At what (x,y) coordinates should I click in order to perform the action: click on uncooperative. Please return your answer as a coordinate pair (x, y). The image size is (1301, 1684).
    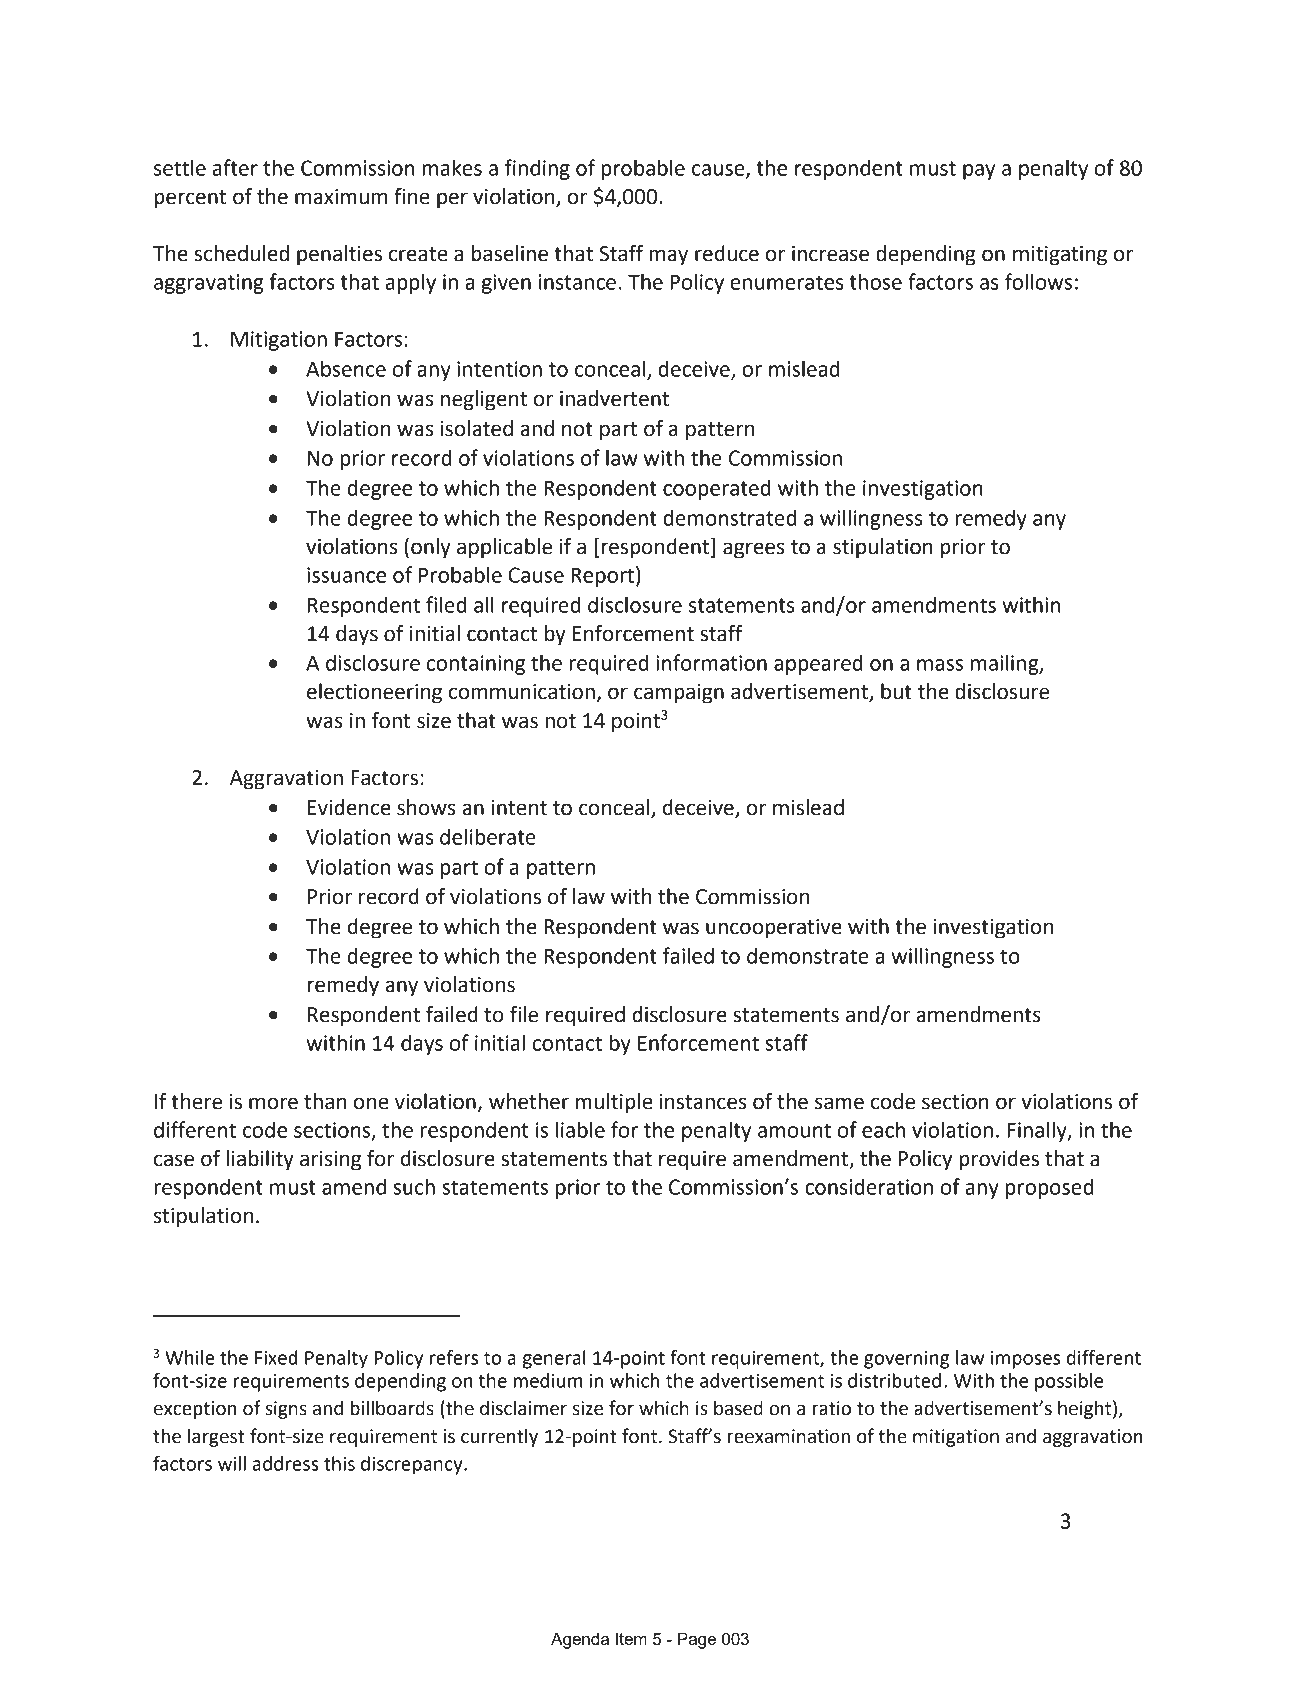
    Looking at the image, I should click on (774, 929).
